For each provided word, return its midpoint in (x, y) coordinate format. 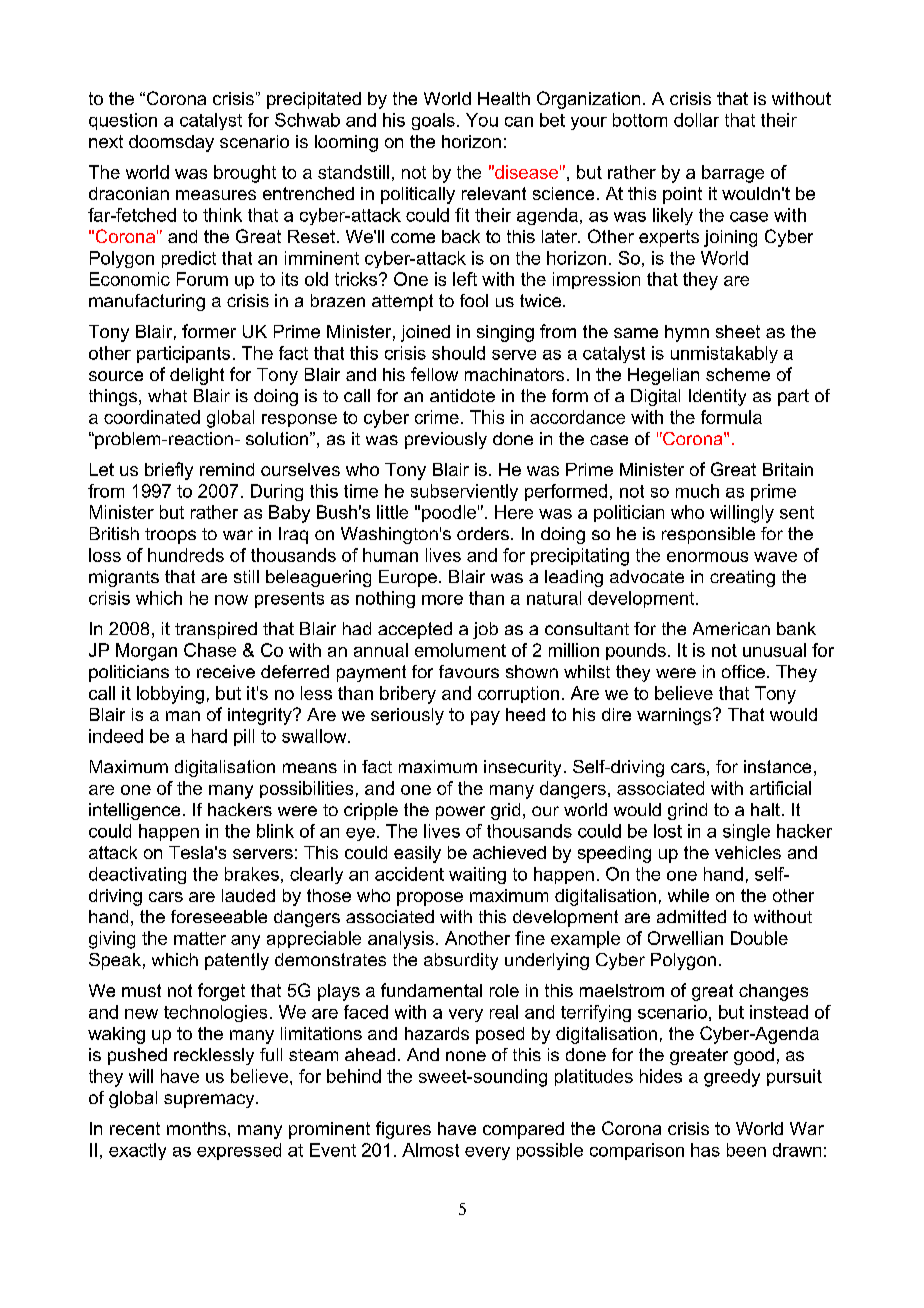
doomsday (171, 143)
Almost (430, 1150)
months (196, 1128)
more (442, 600)
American (731, 628)
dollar (696, 120)
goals (433, 121)
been (746, 1150)
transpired (216, 630)
